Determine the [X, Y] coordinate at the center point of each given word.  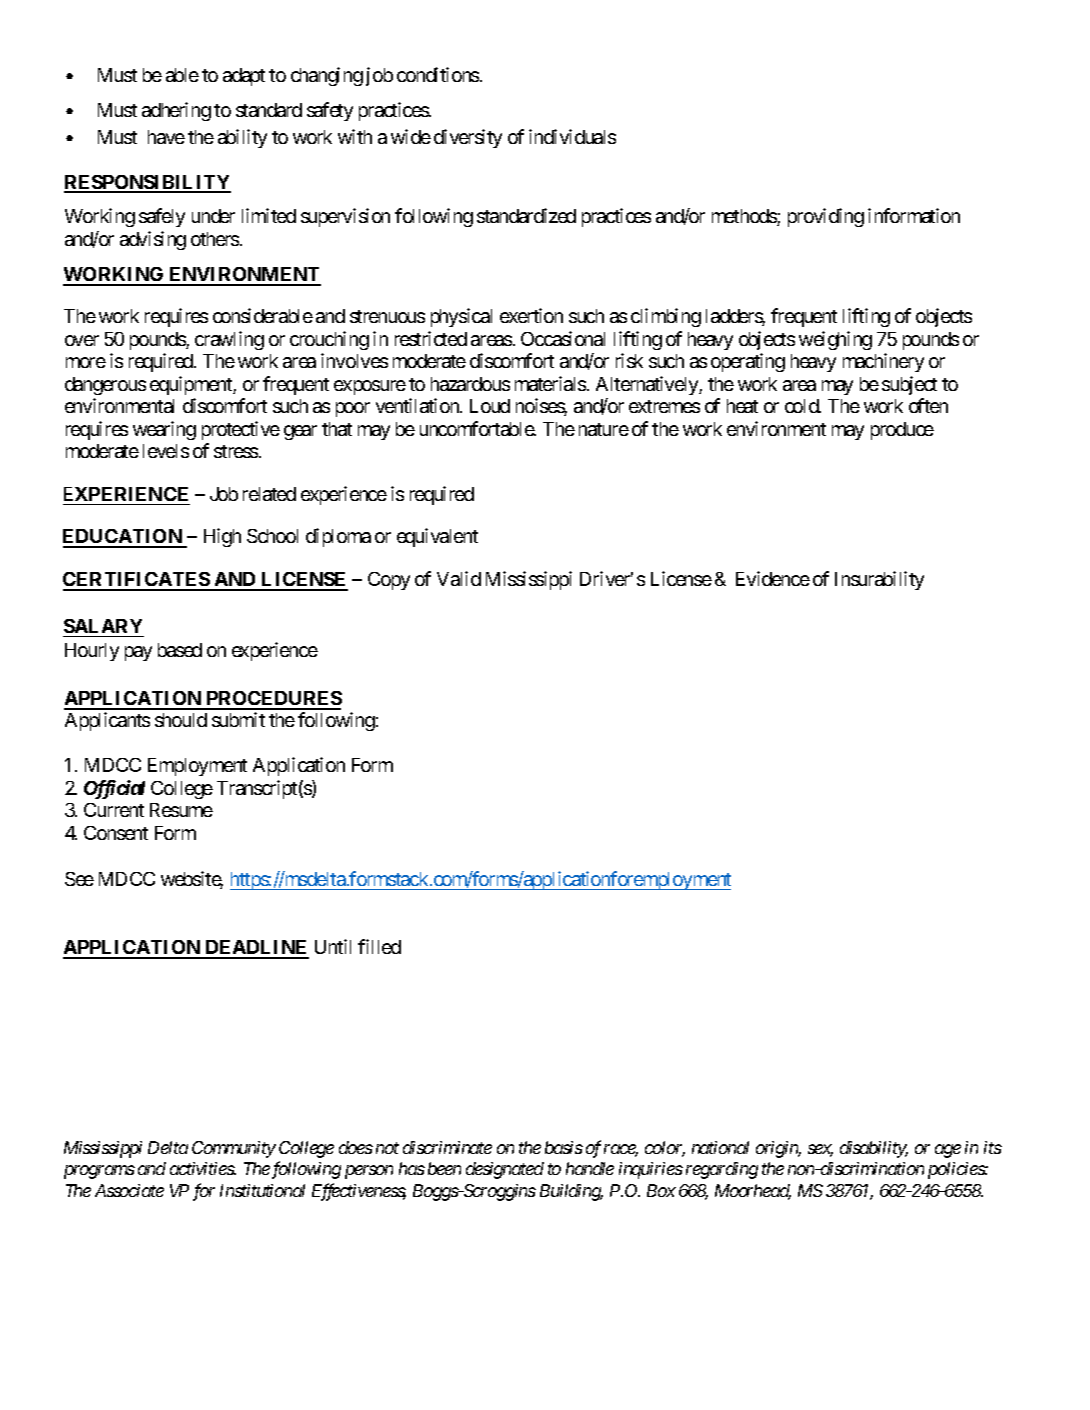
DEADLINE [256, 949]
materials [550, 383]
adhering [176, 111]
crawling [229, 340]
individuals [572, 136]
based [180, 650]
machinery [883, 362]
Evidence [773, 578]
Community [234, 1149]
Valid [459, 578]
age [948, 1151]
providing [826, 217]
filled [379, 946]
